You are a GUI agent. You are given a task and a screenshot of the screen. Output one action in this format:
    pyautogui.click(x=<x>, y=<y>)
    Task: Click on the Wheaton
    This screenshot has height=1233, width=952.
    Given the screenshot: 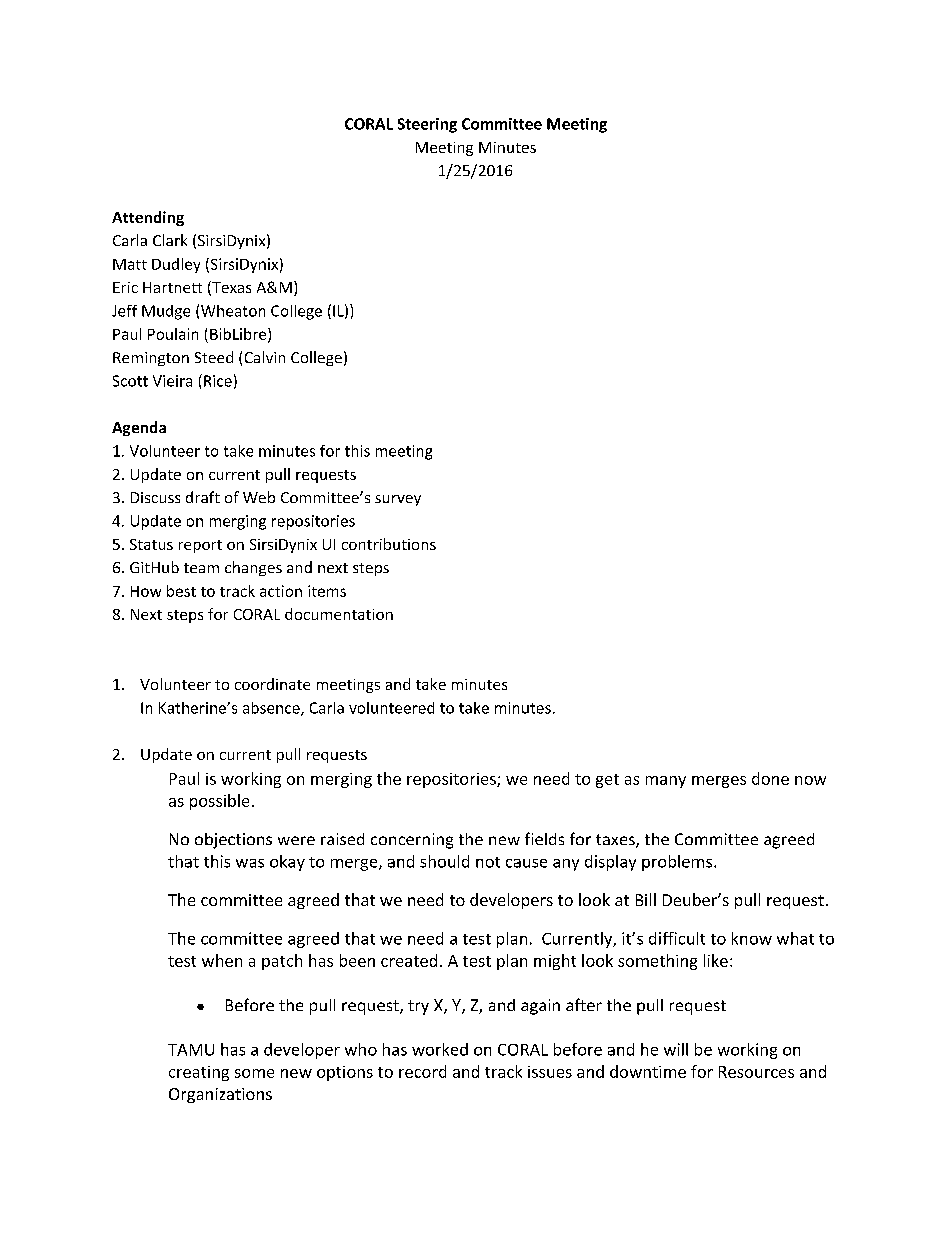 What is the action you would take?
    pyautogui.click(x=233, y=311)
